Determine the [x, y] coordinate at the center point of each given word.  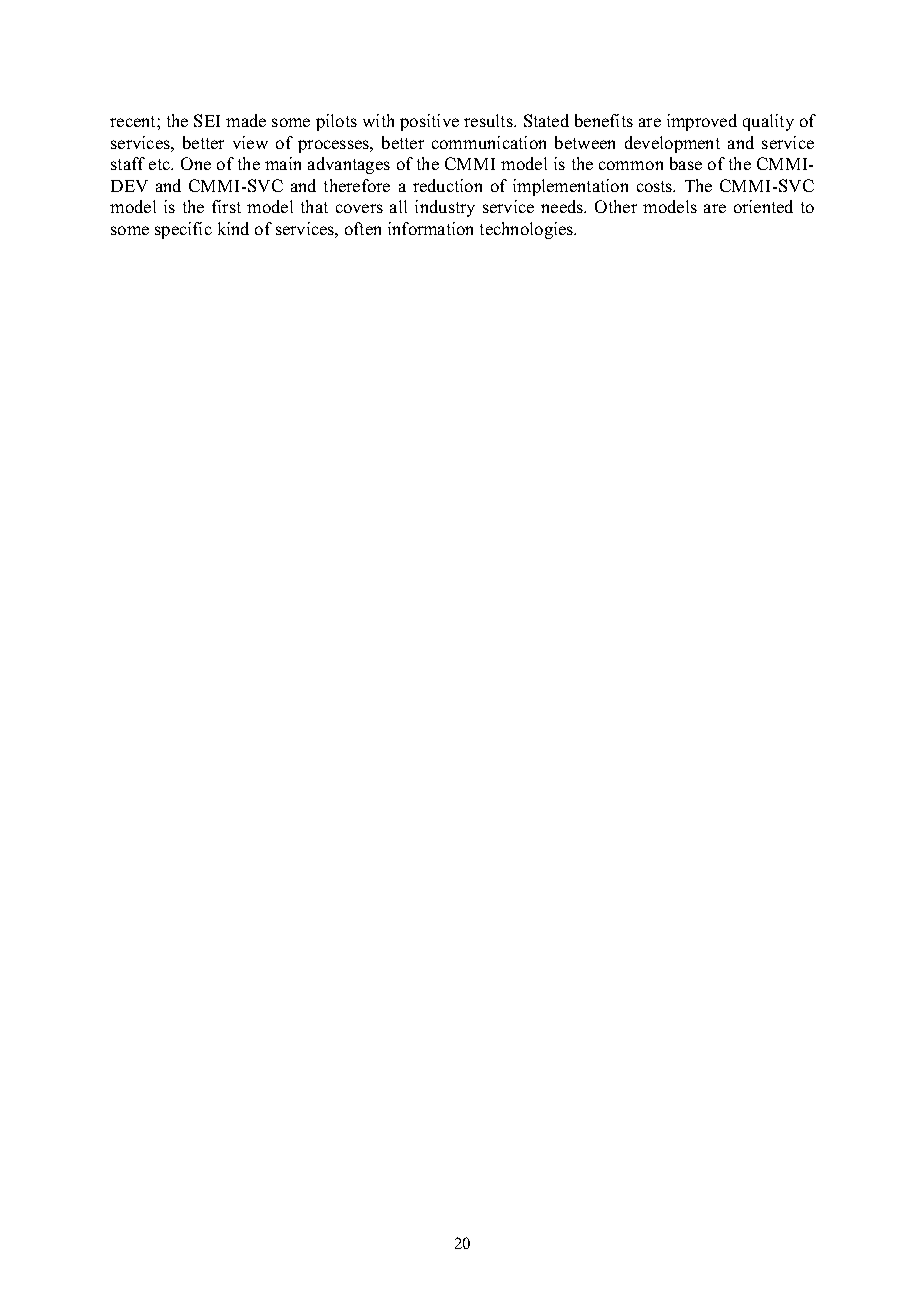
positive [429, 122]
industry [445, 208]
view [250, 142]
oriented [763, 206]
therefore [357, 185]
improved [702, 122]
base [686, 163]
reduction [447, 185]
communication [489, 142]
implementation [570, 187]
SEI [207, 120]
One [196, 163]
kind [233, 228]
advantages [349, 165]
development [672, 144]
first [226, 206]
